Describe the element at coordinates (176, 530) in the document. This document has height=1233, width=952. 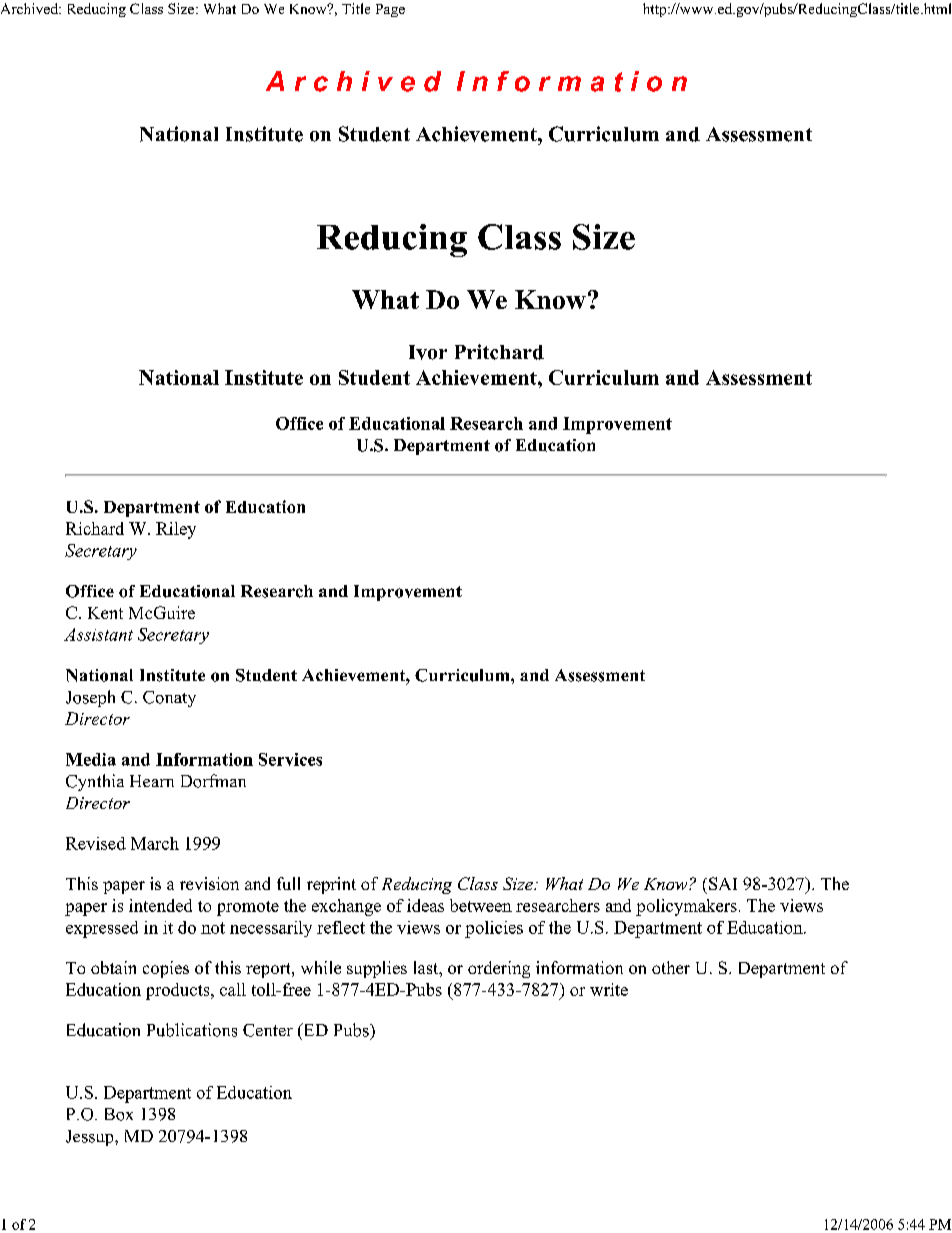
I see `Riley` at that location.
